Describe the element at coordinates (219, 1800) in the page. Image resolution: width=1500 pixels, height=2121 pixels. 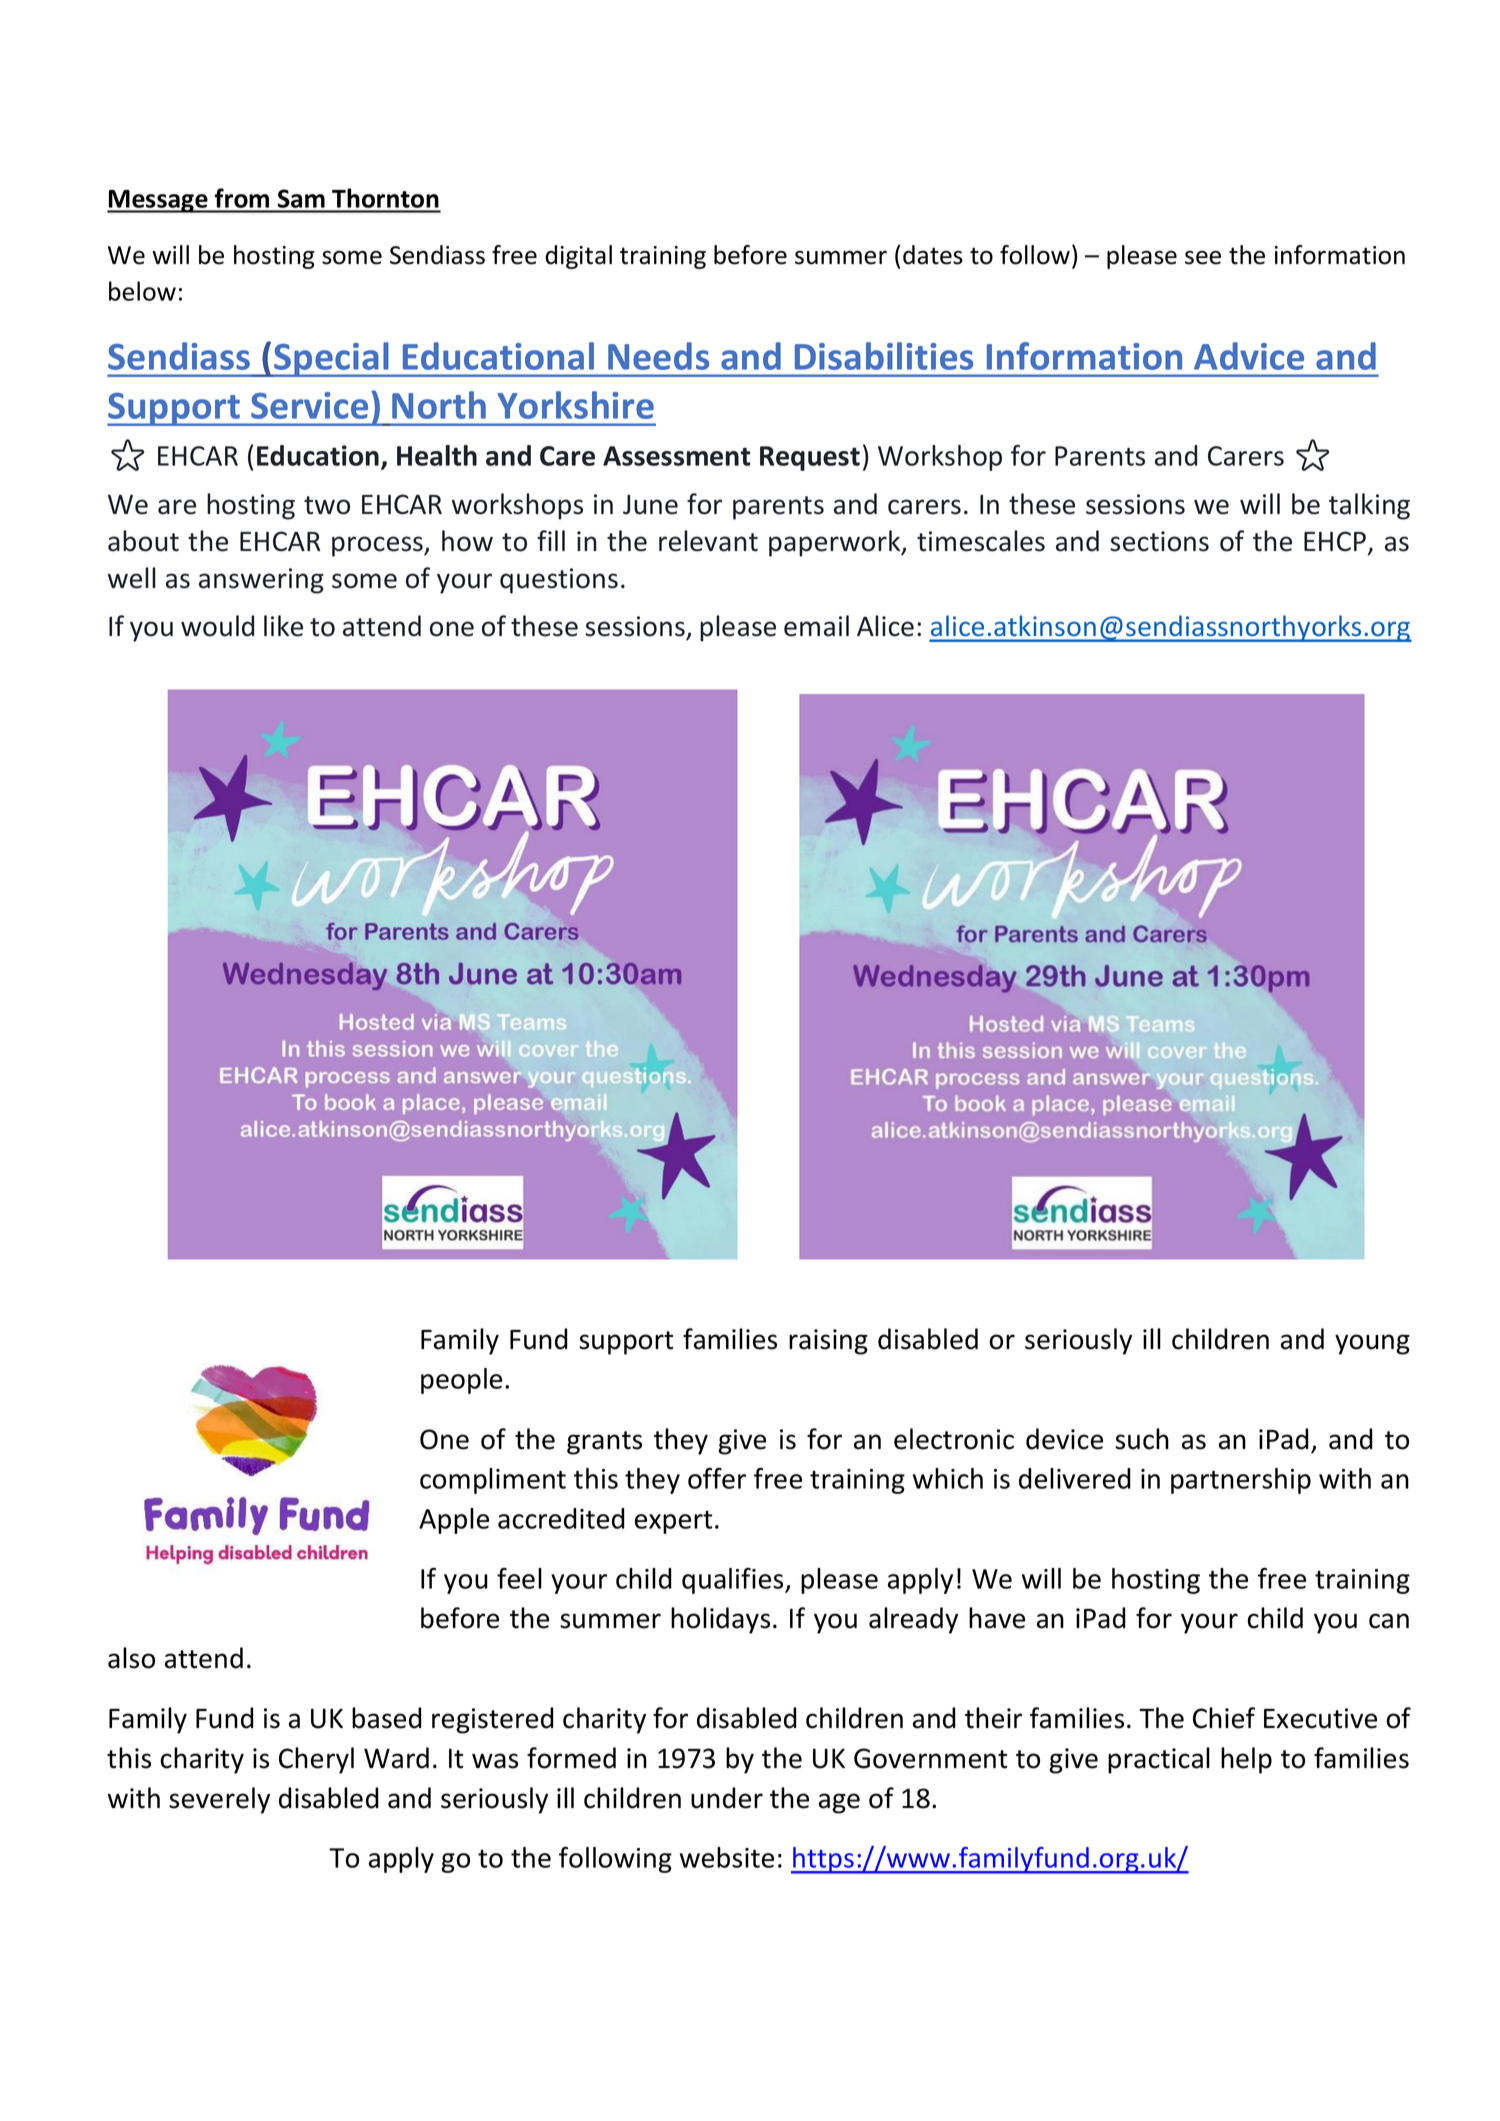
I see `severely` at that location.
